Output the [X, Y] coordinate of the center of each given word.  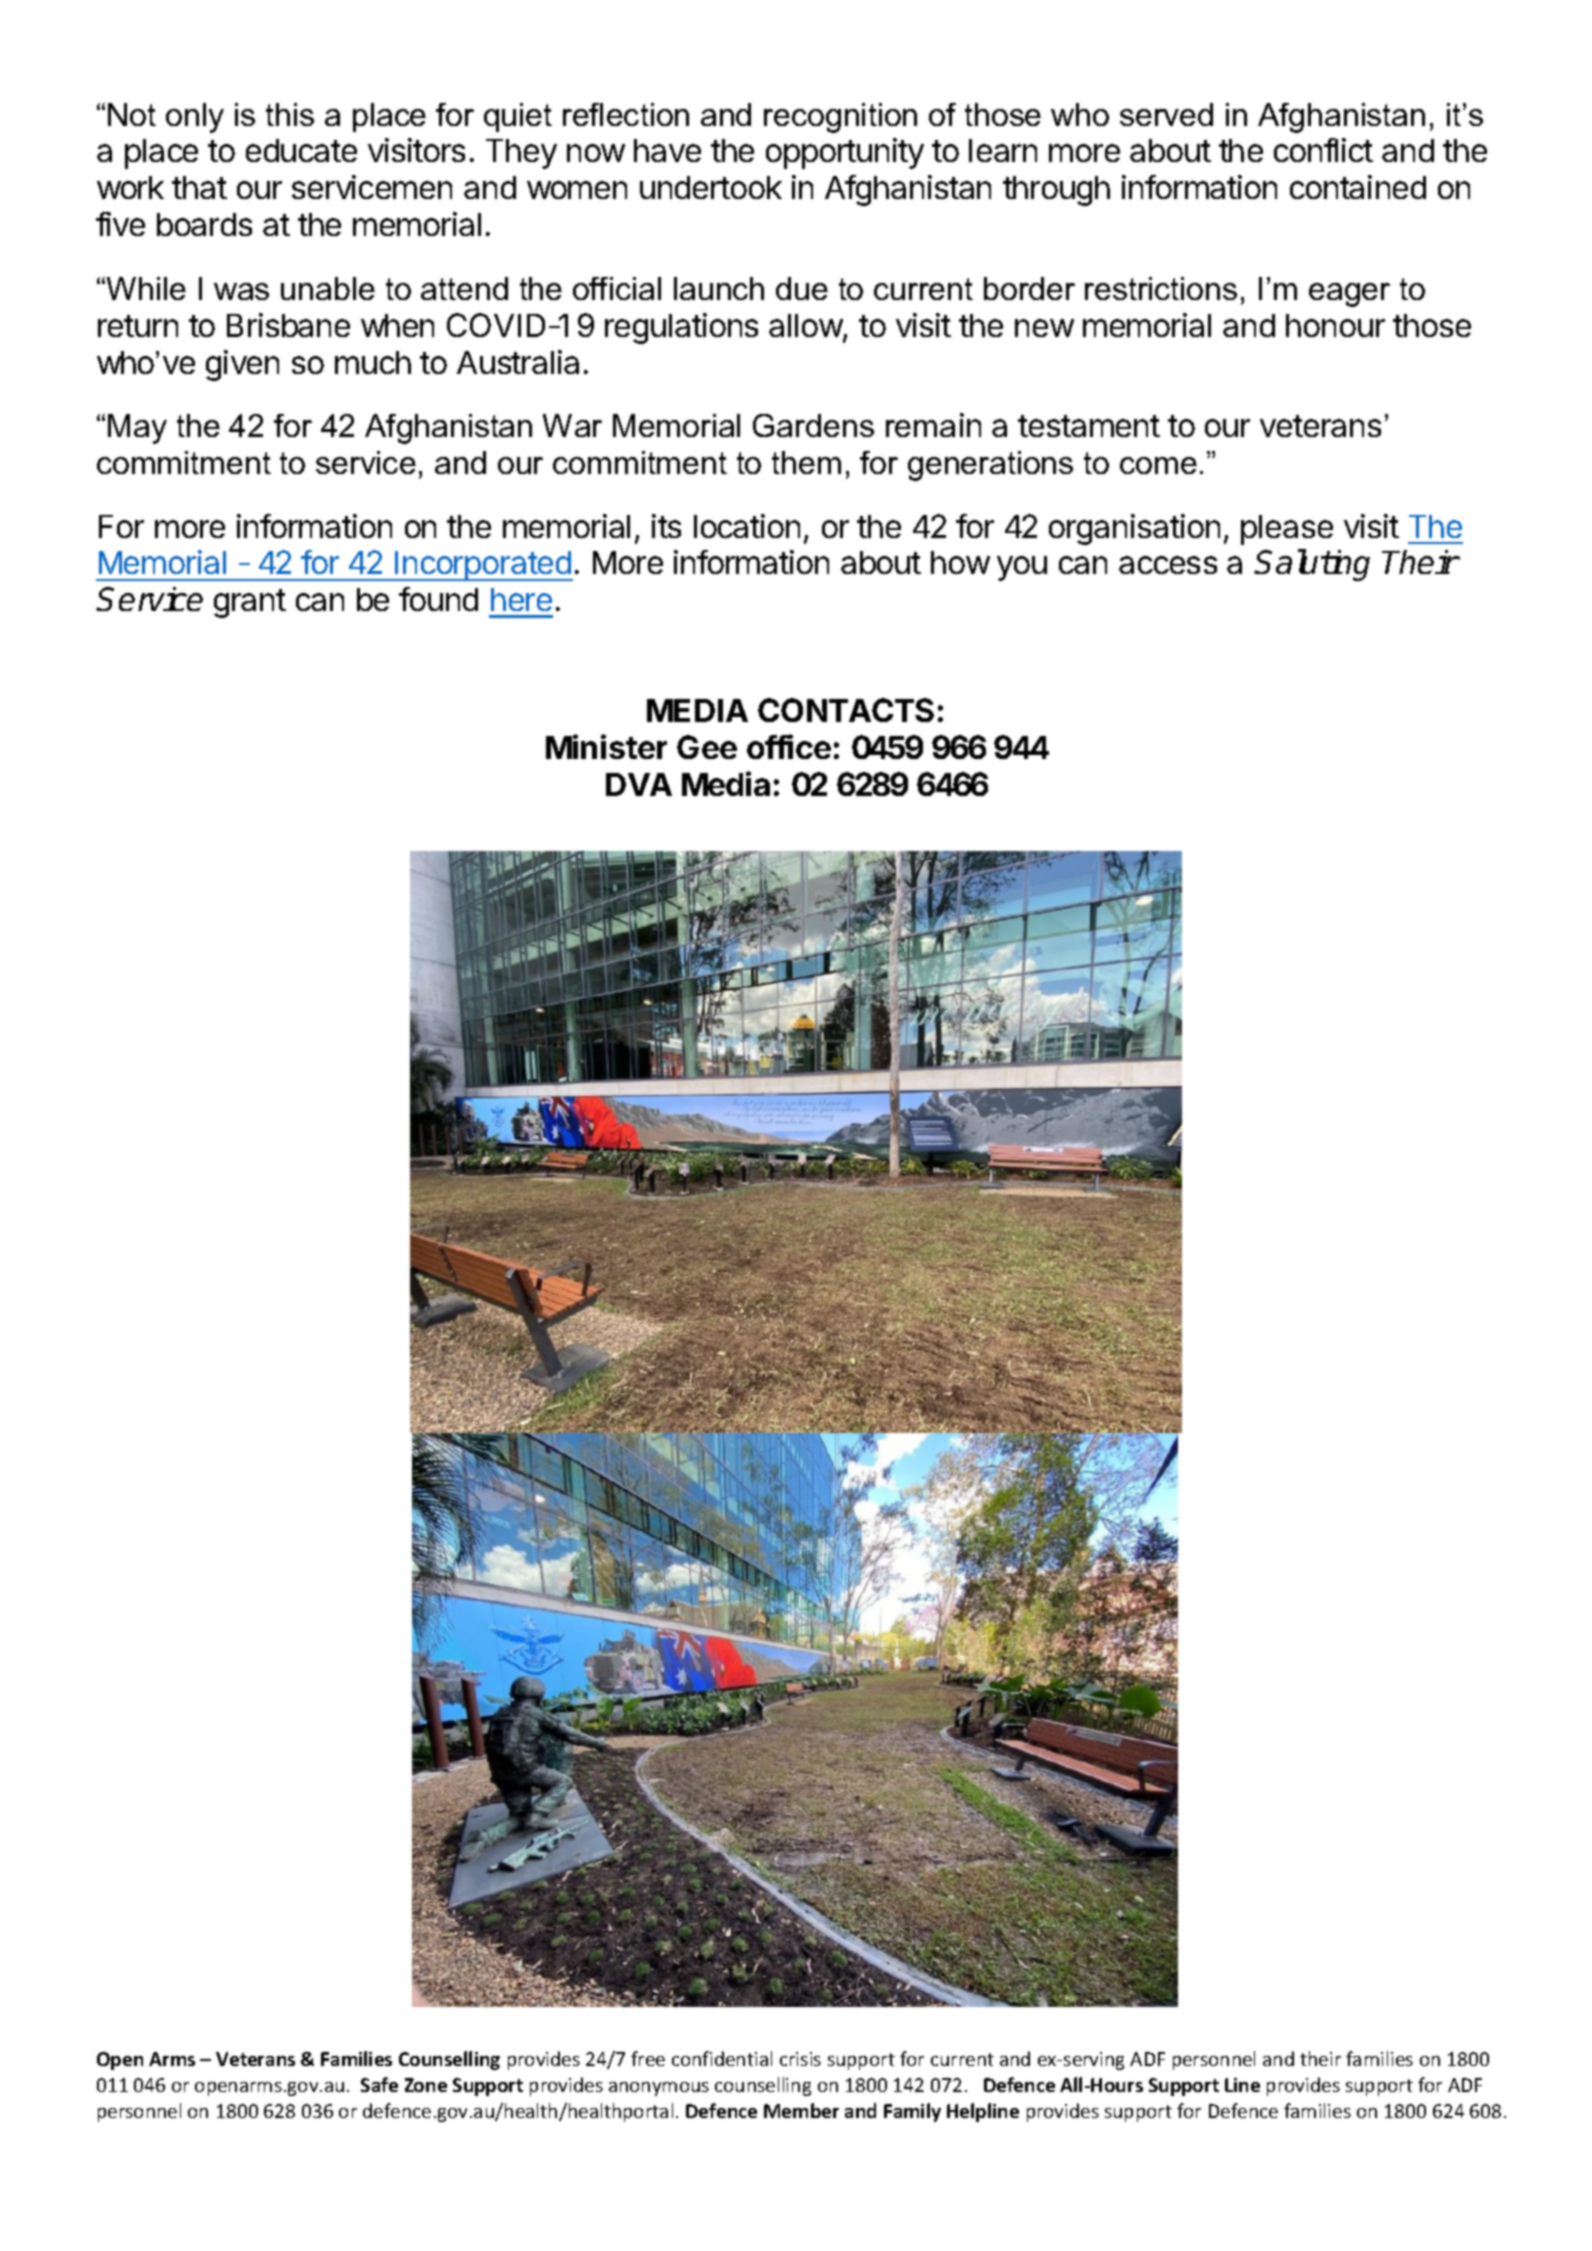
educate [301, 150]
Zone [426, 2085]
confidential [722, 2058]
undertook [711, 187]
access [1168, 565]
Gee [707, 747]
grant [250, 603]
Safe [379, 2084]
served [1166, 114]
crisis [800, 2059]
